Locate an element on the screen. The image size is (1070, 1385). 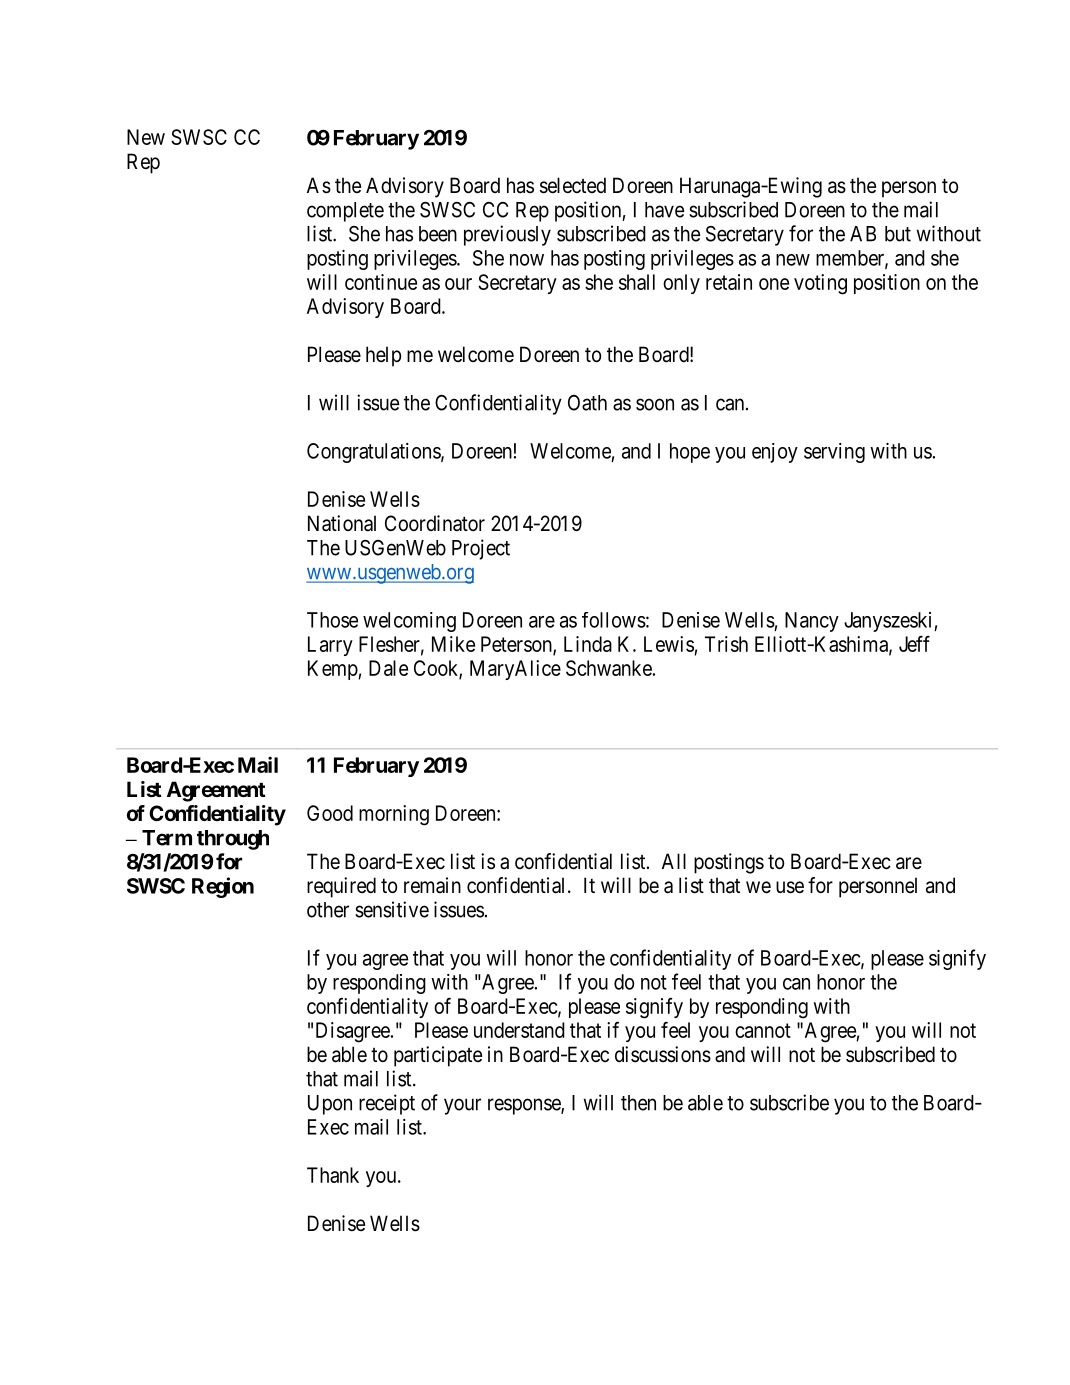
cannot is located at coordinates (763, 1030).
